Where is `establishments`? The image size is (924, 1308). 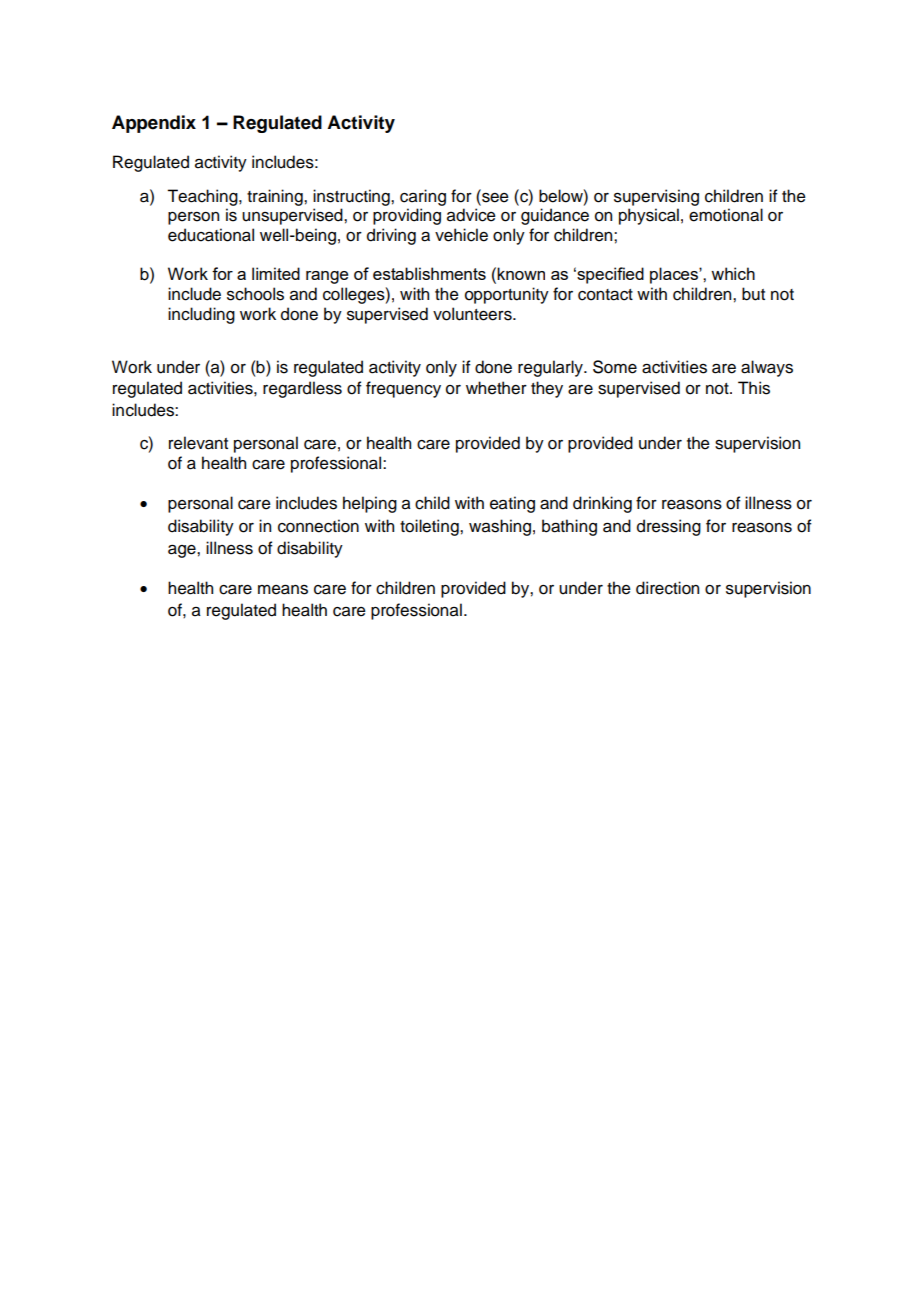 establishments is located at coordinates (429, 273).
